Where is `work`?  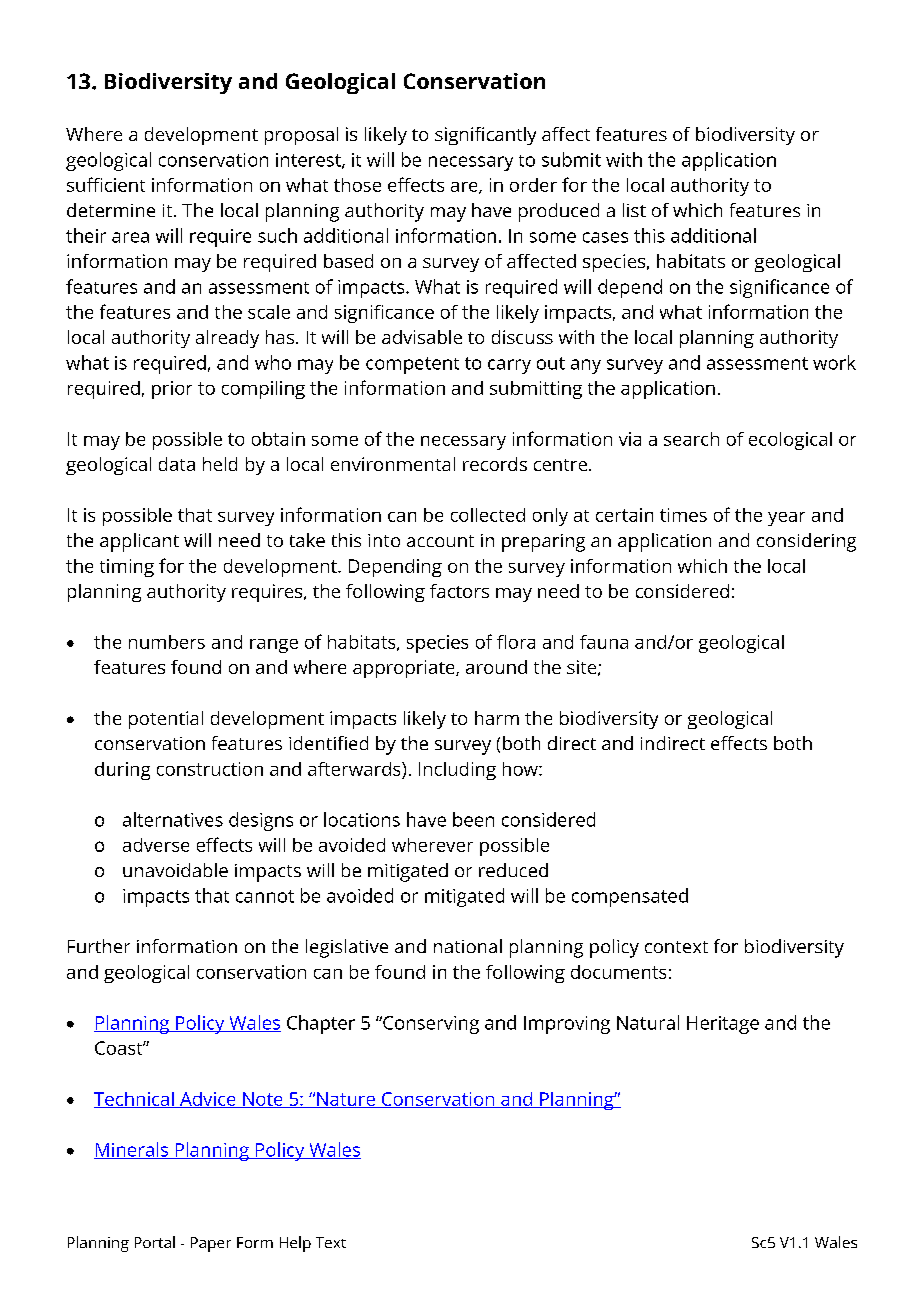 work is located at coordinates (834, 362).
